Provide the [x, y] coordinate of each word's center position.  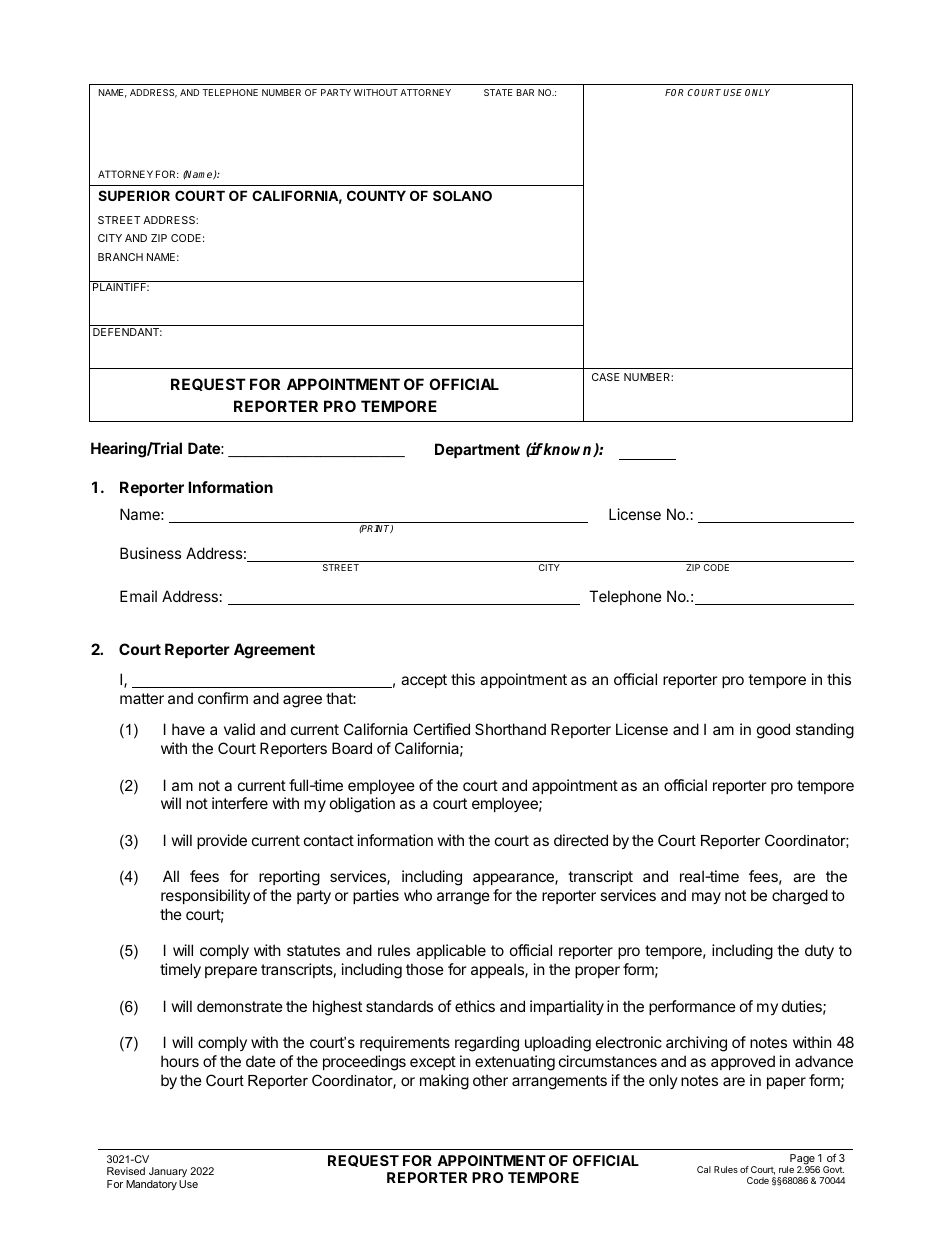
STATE [498, 92]
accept [424, 681]
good [773, 731]
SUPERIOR [134, 195]
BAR [525, 92]
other [490, 1080]
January [168, 1174]
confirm [223, 698]
